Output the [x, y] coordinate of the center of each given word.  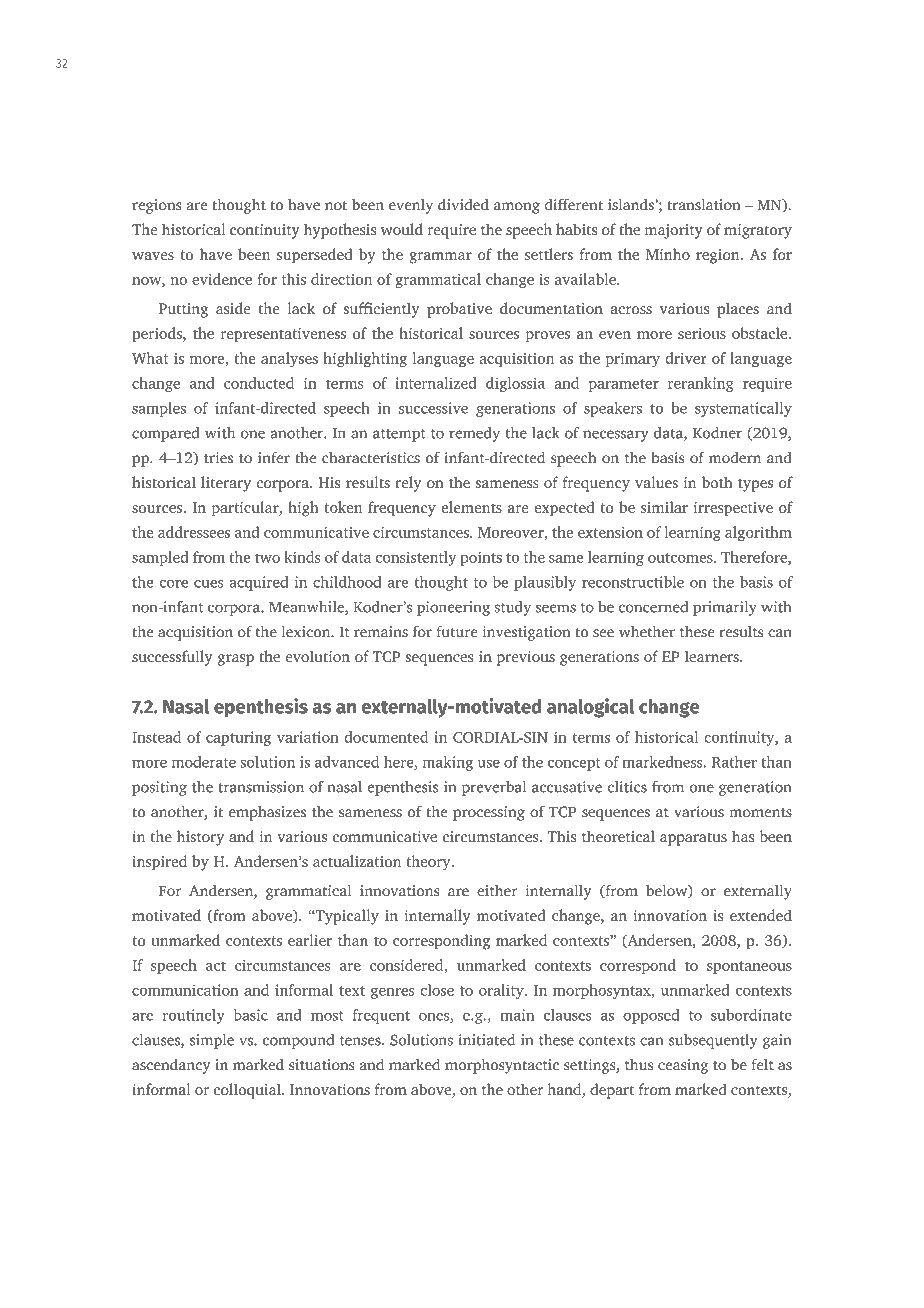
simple [212, 1041]
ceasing [683, 1066]
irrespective [733, 509]
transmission [261, 787]
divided [463, 204]
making [448, 763]
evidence [222, 279]
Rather [734, 762]
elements [471, 507]
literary [226, 484]
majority [674, 231]
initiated [486, 1040]
